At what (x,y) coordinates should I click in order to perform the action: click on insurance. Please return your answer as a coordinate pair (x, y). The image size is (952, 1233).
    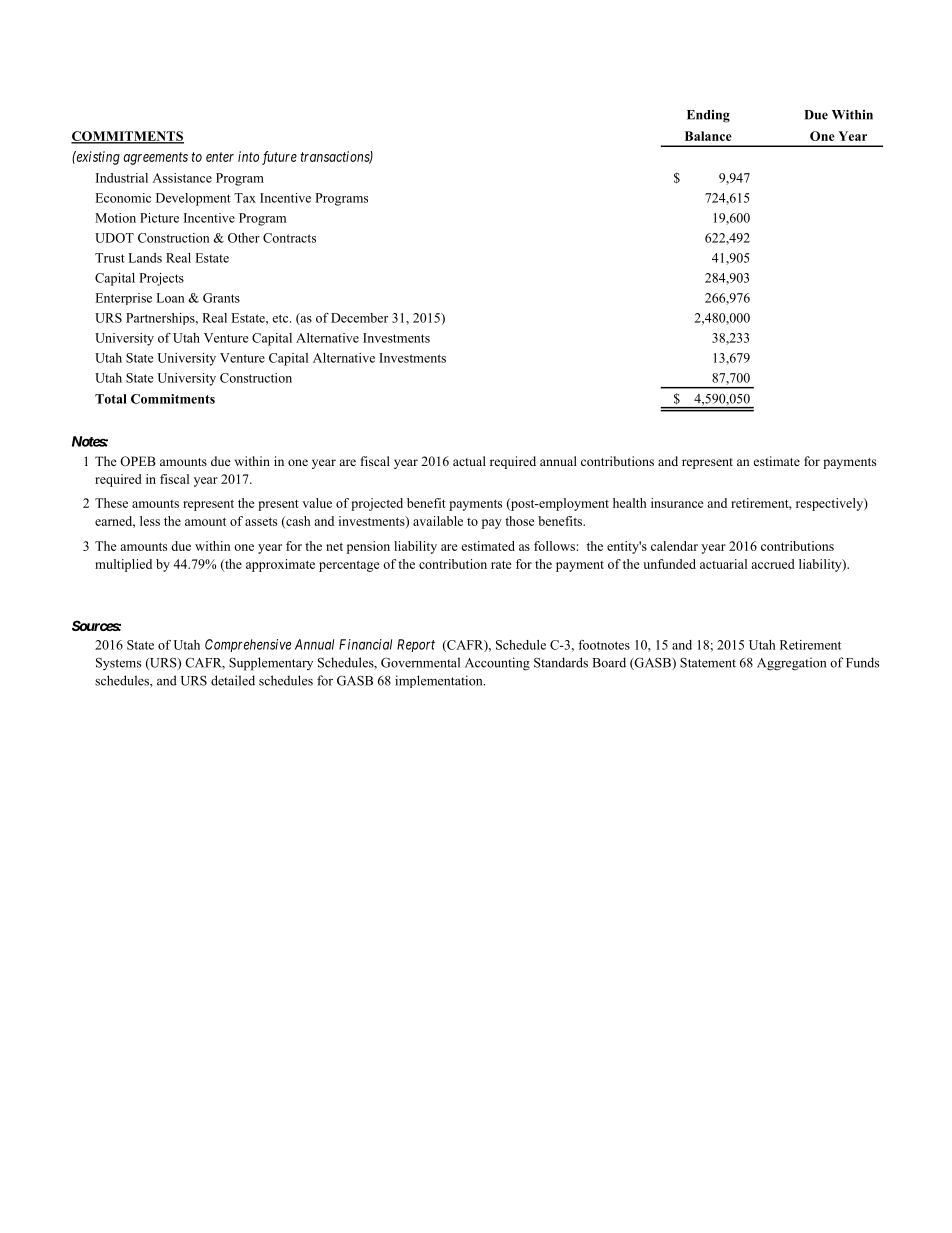
    Looking at the image, I should click on (677, 503).
